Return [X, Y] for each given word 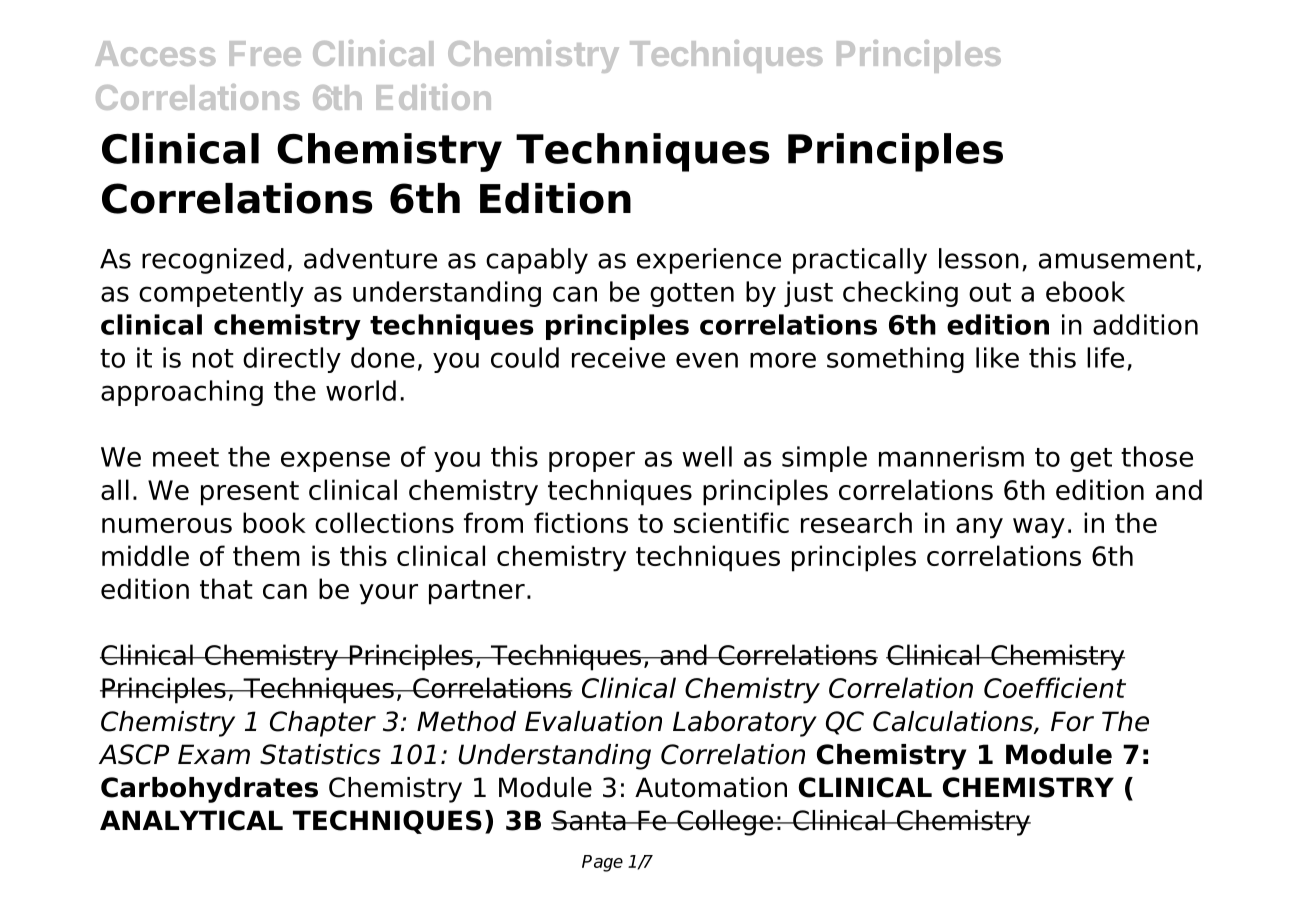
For [1072, 721]
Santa [589, 820]
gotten [692, 295]
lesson [979, 258]
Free [265, 53]
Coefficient [1055, 687]
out [990, 292]
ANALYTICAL [191, 820]
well [707, 456]
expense [335, 461]
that [226, 588]
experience [709, 261]
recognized [213, 261]
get [1091, 460]
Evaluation [593, 721]
